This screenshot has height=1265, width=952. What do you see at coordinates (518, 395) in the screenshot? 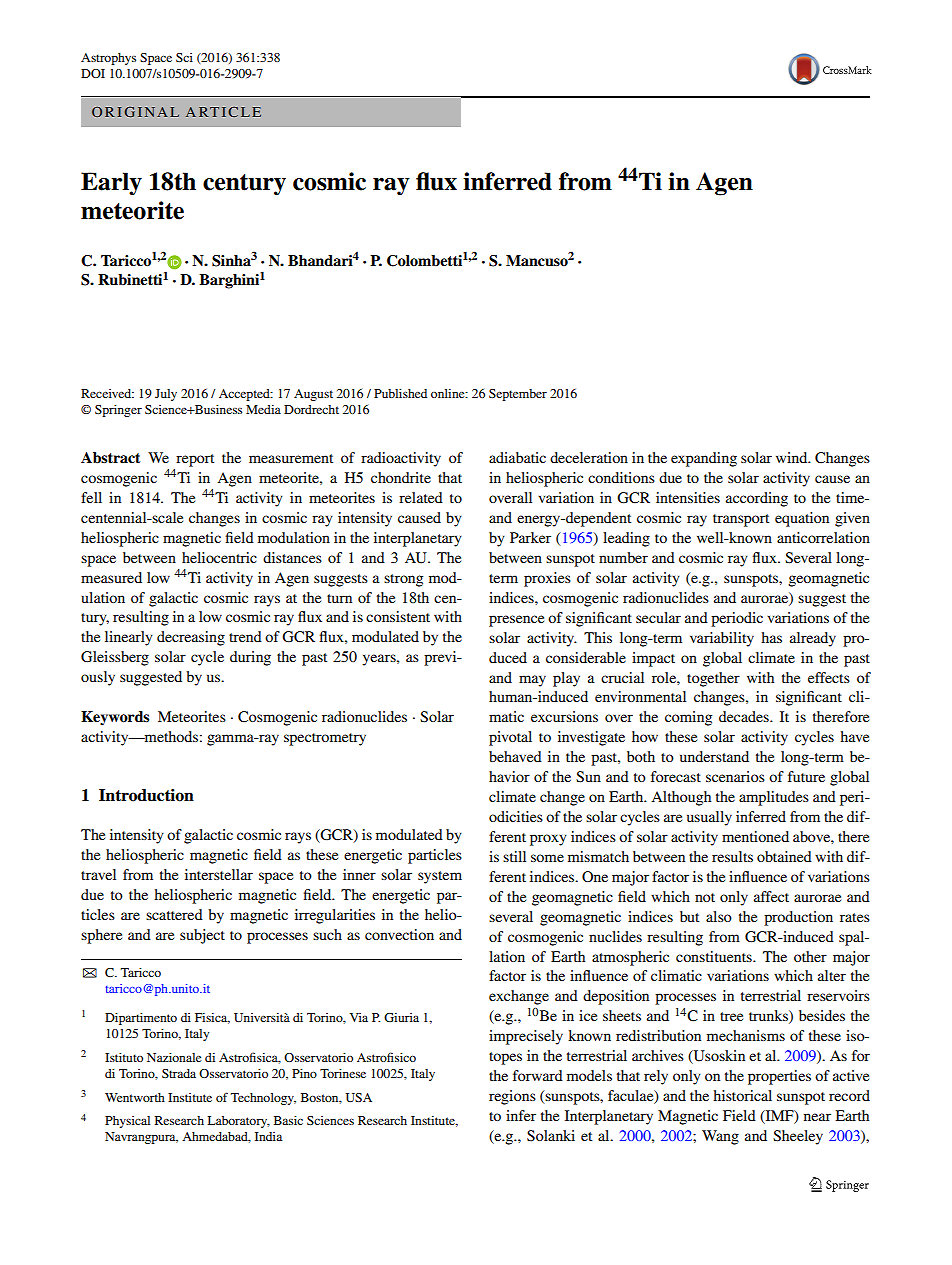
I see `September` at bounding box center [518, 395].
